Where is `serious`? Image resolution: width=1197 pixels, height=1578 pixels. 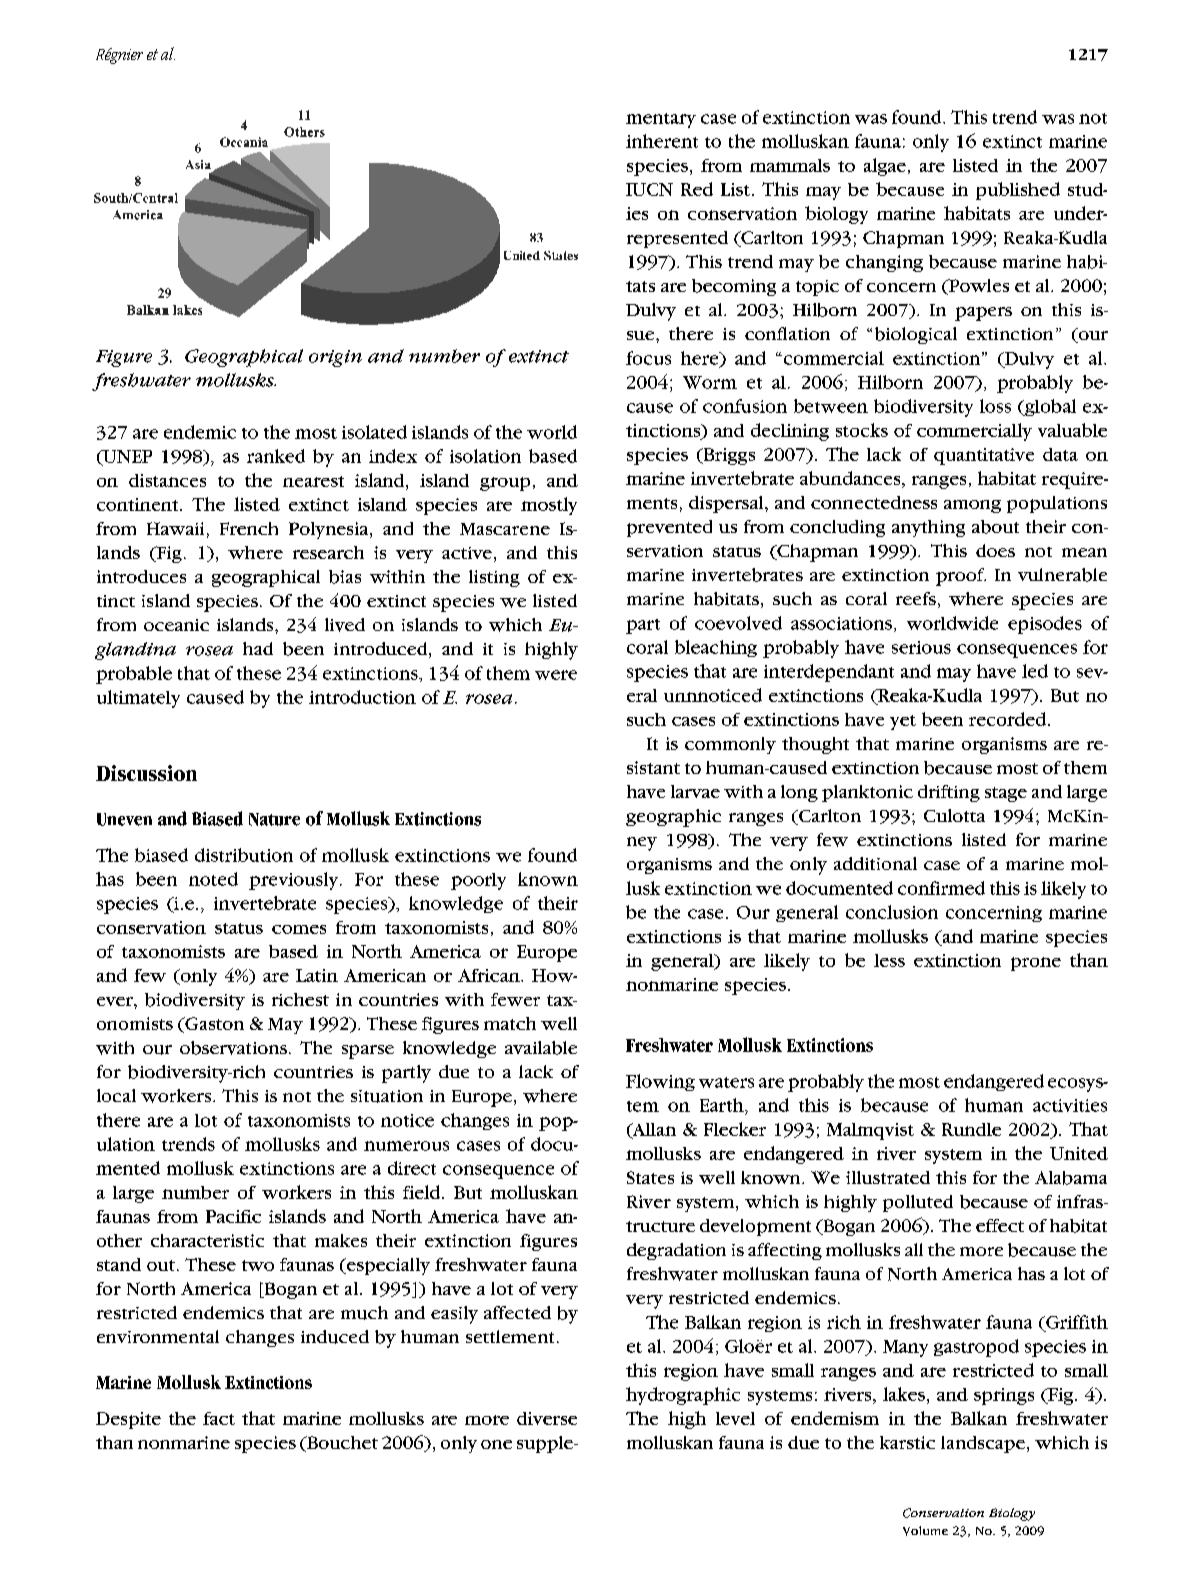
serious is located at coordinates (921, 647).
